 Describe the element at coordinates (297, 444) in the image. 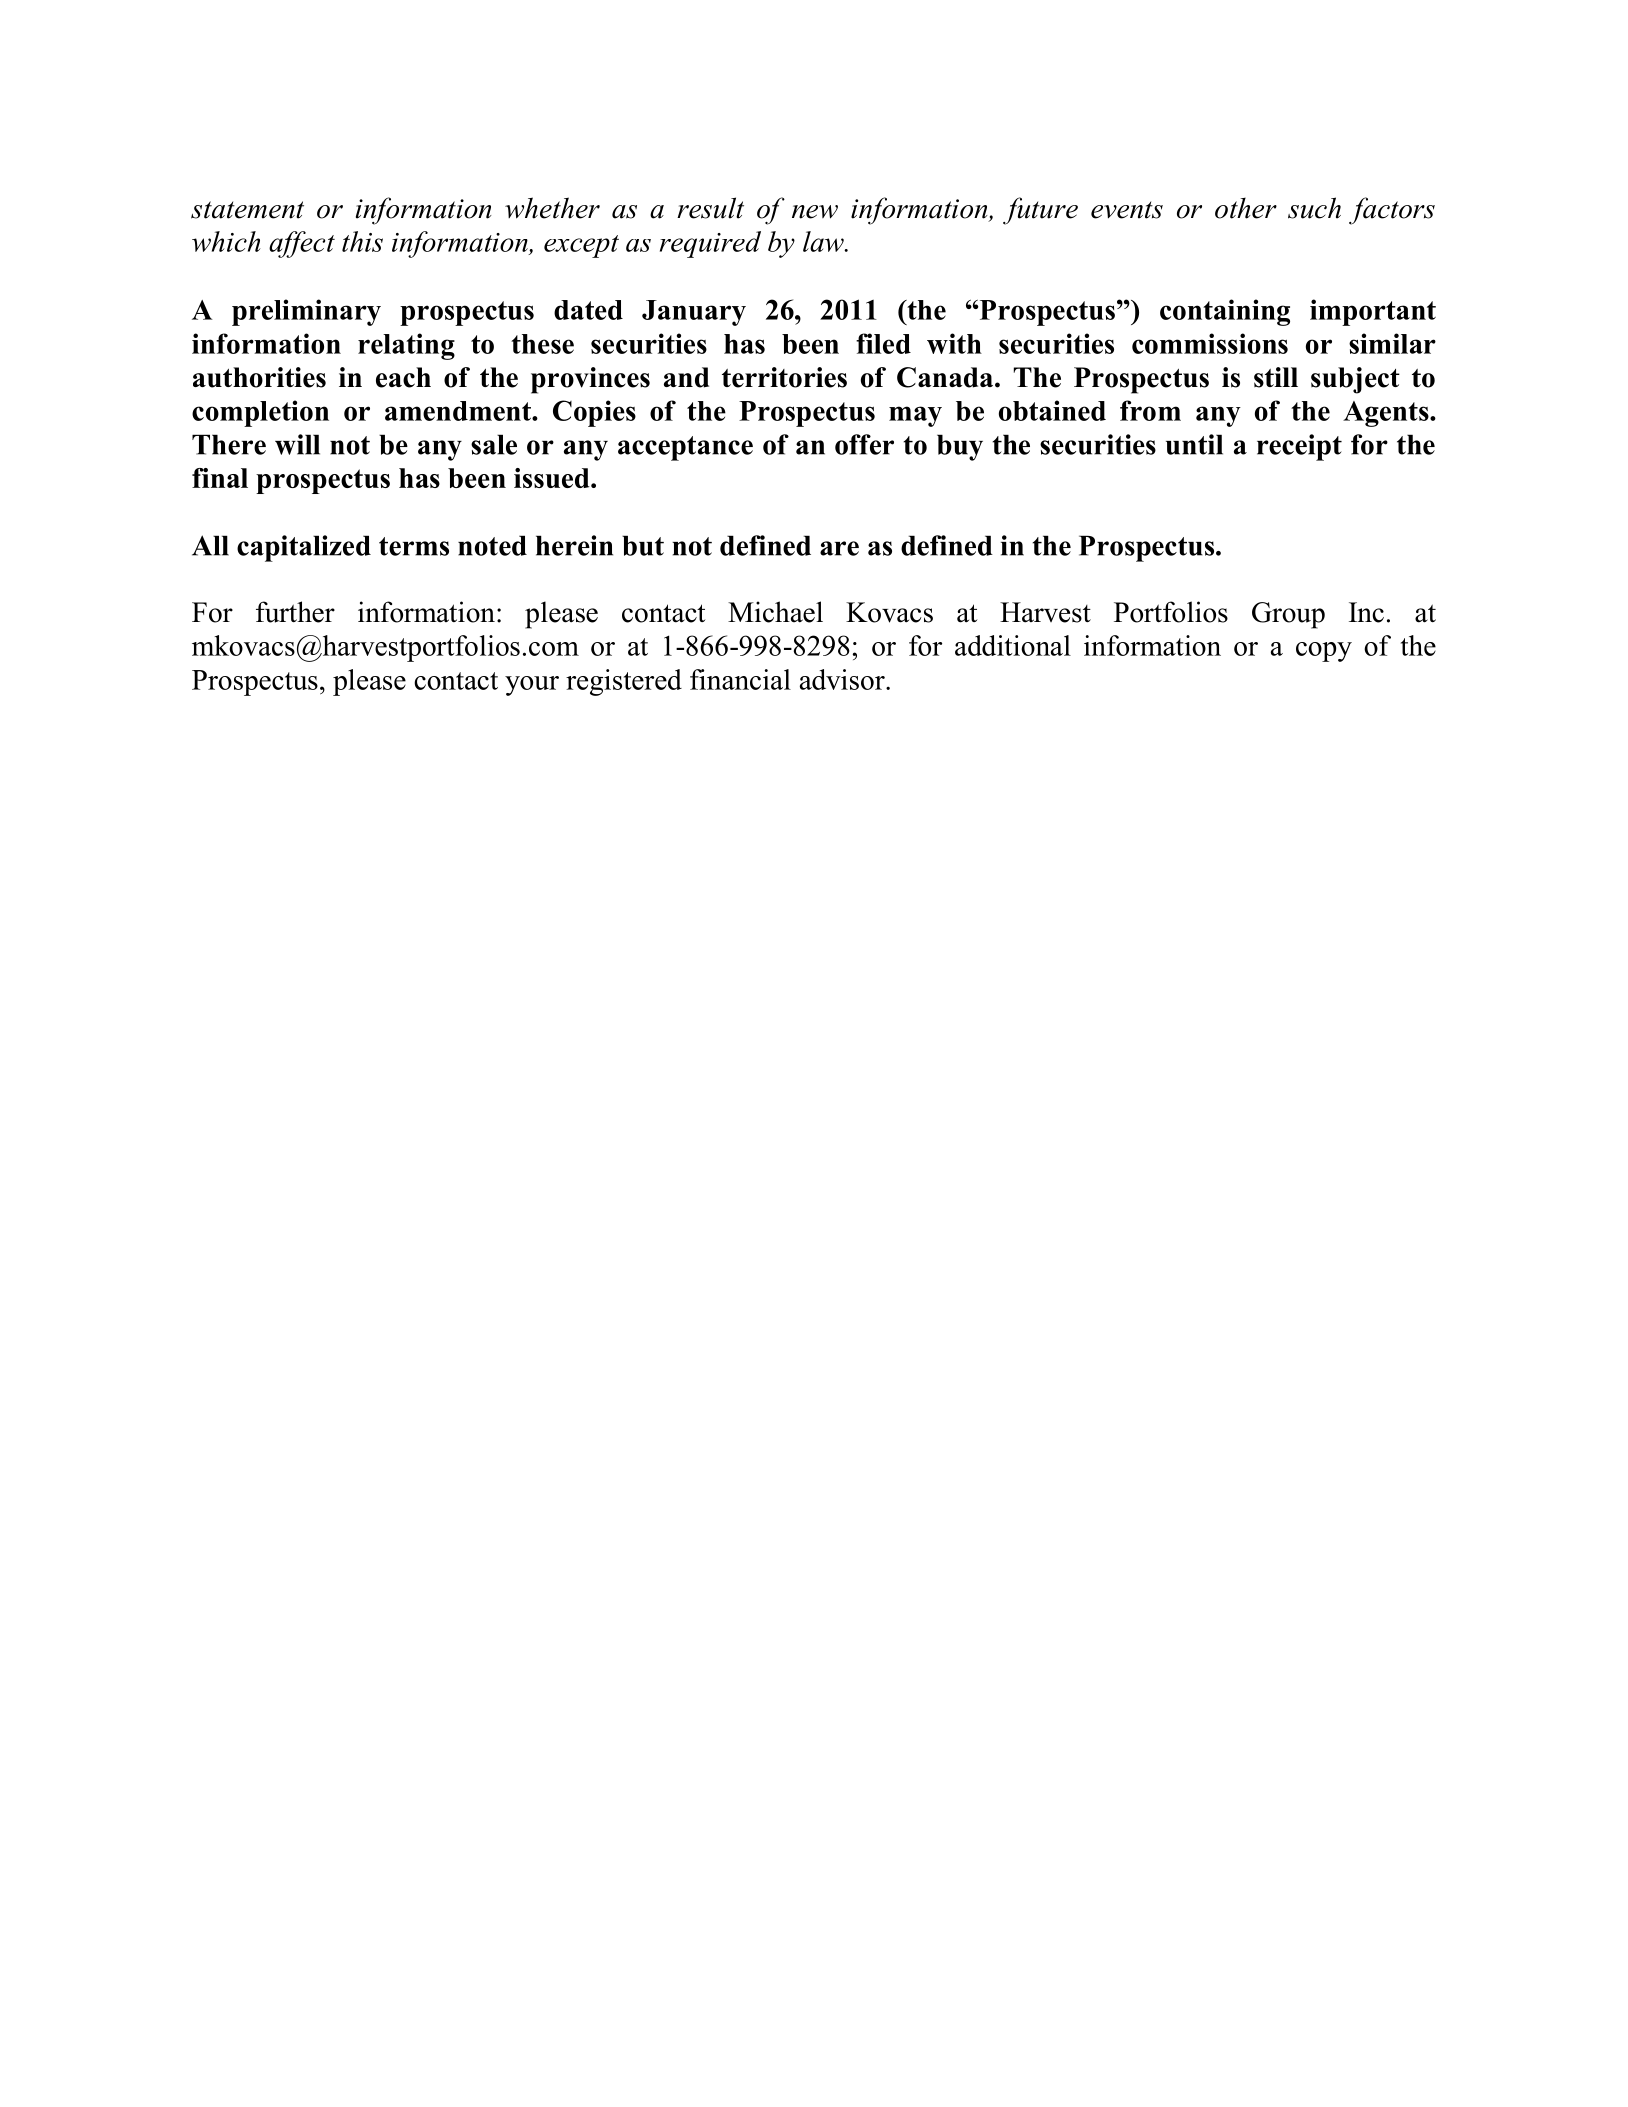

I see `will` at that location.
